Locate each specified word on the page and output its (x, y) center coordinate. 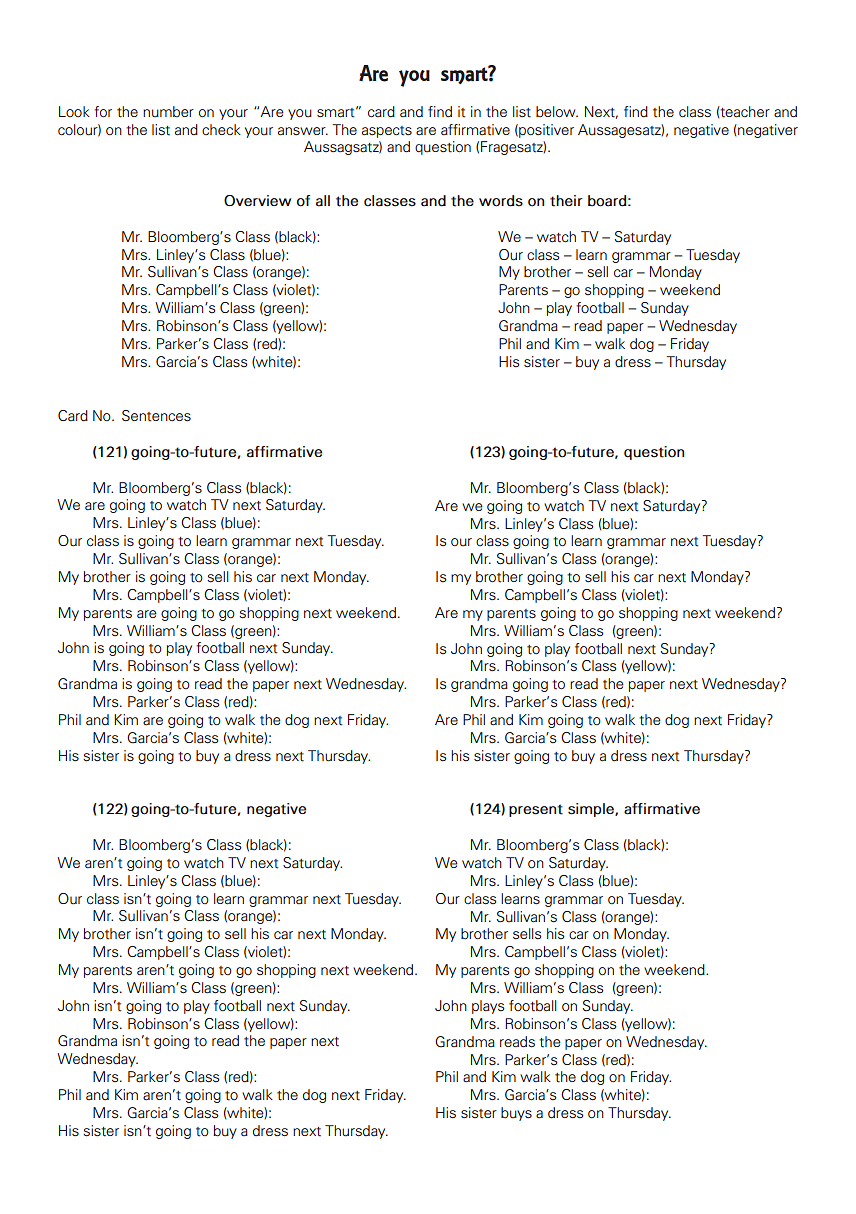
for (103, 112)
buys (516, 1114)
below (557, 112)
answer (303, 131)
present (536, 810)
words (501, 201)
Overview (257, 200)
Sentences (156, 416)
